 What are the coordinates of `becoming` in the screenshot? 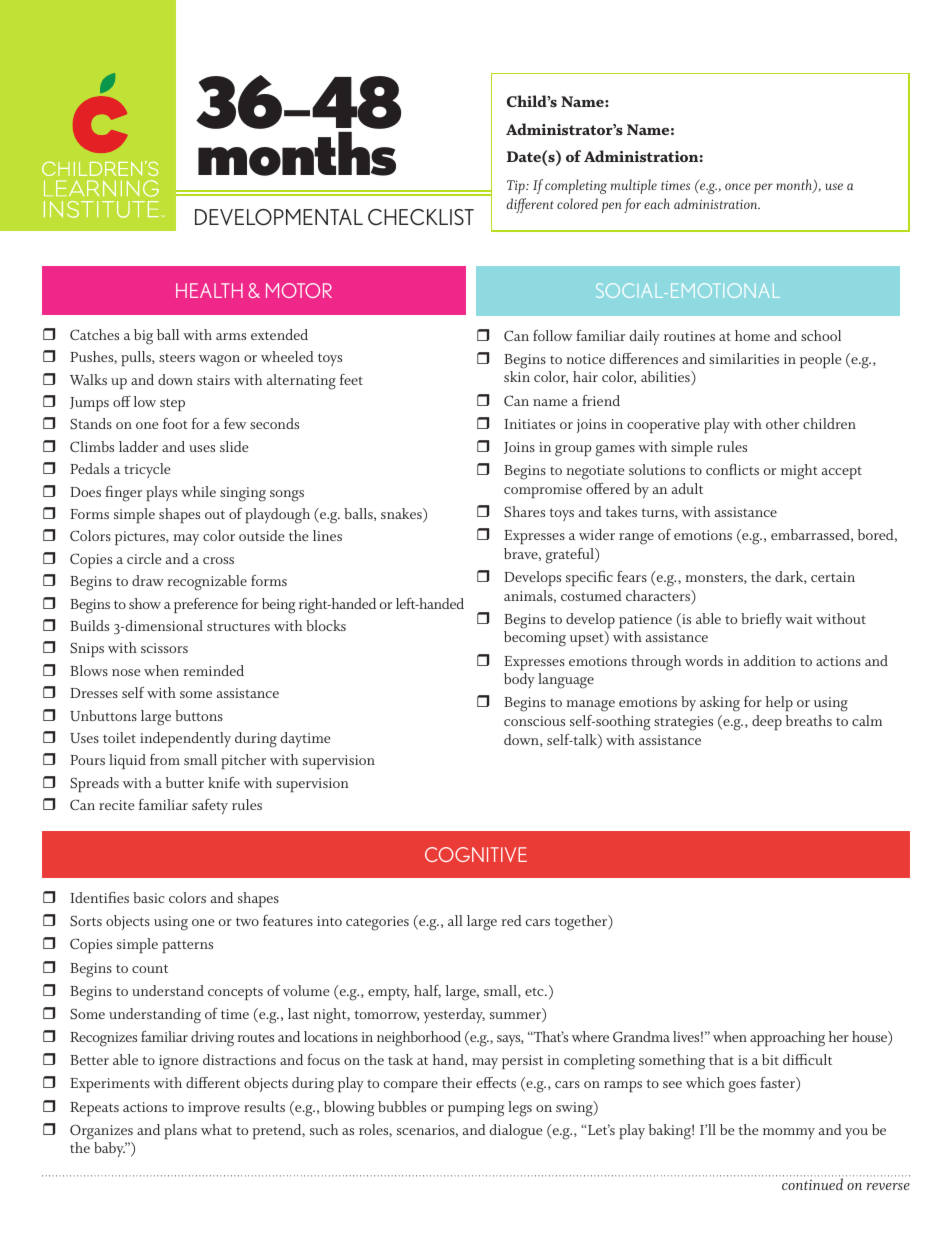 It's located at (535, 639).
